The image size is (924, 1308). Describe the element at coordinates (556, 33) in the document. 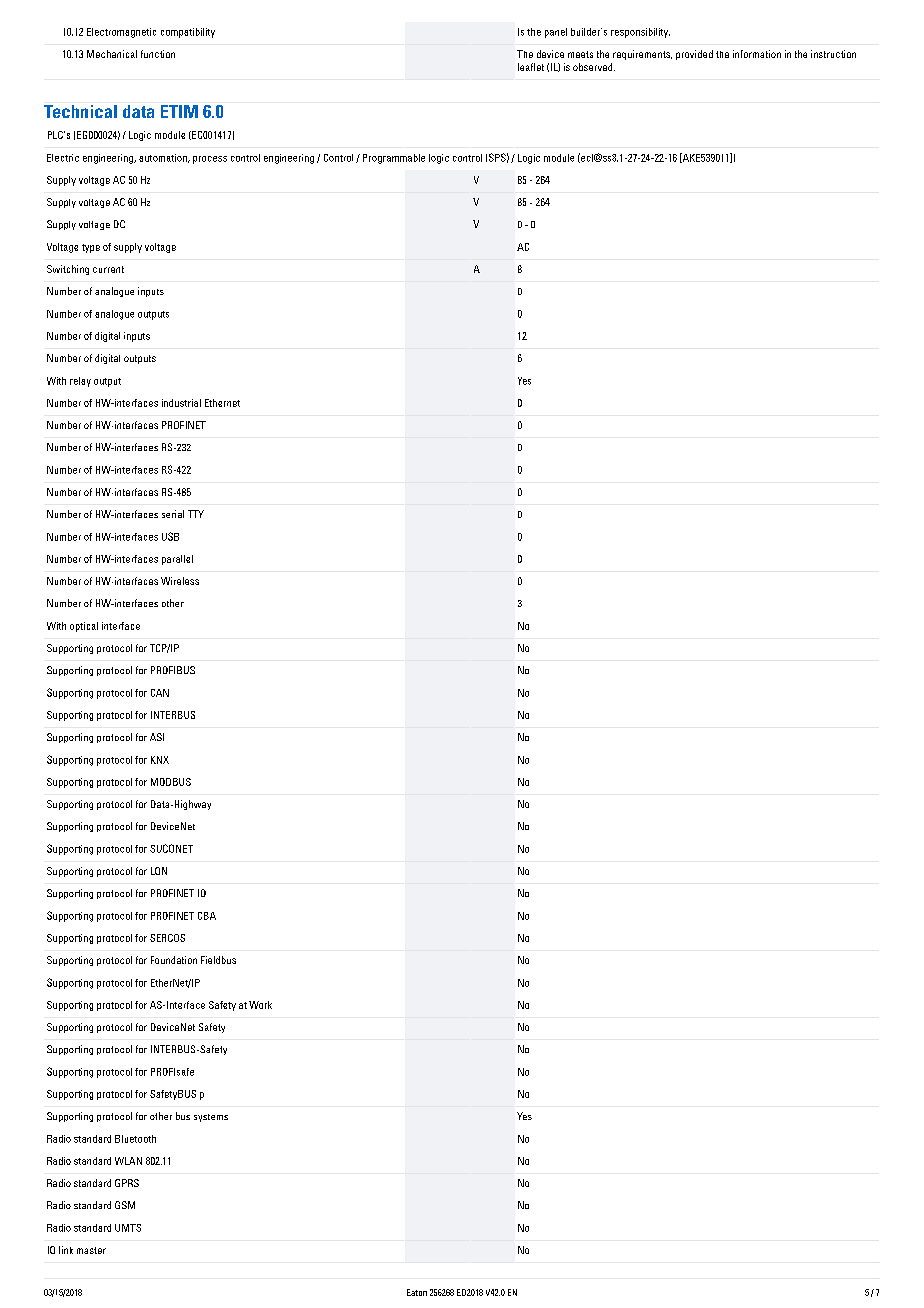

I see `panel` at that location.
